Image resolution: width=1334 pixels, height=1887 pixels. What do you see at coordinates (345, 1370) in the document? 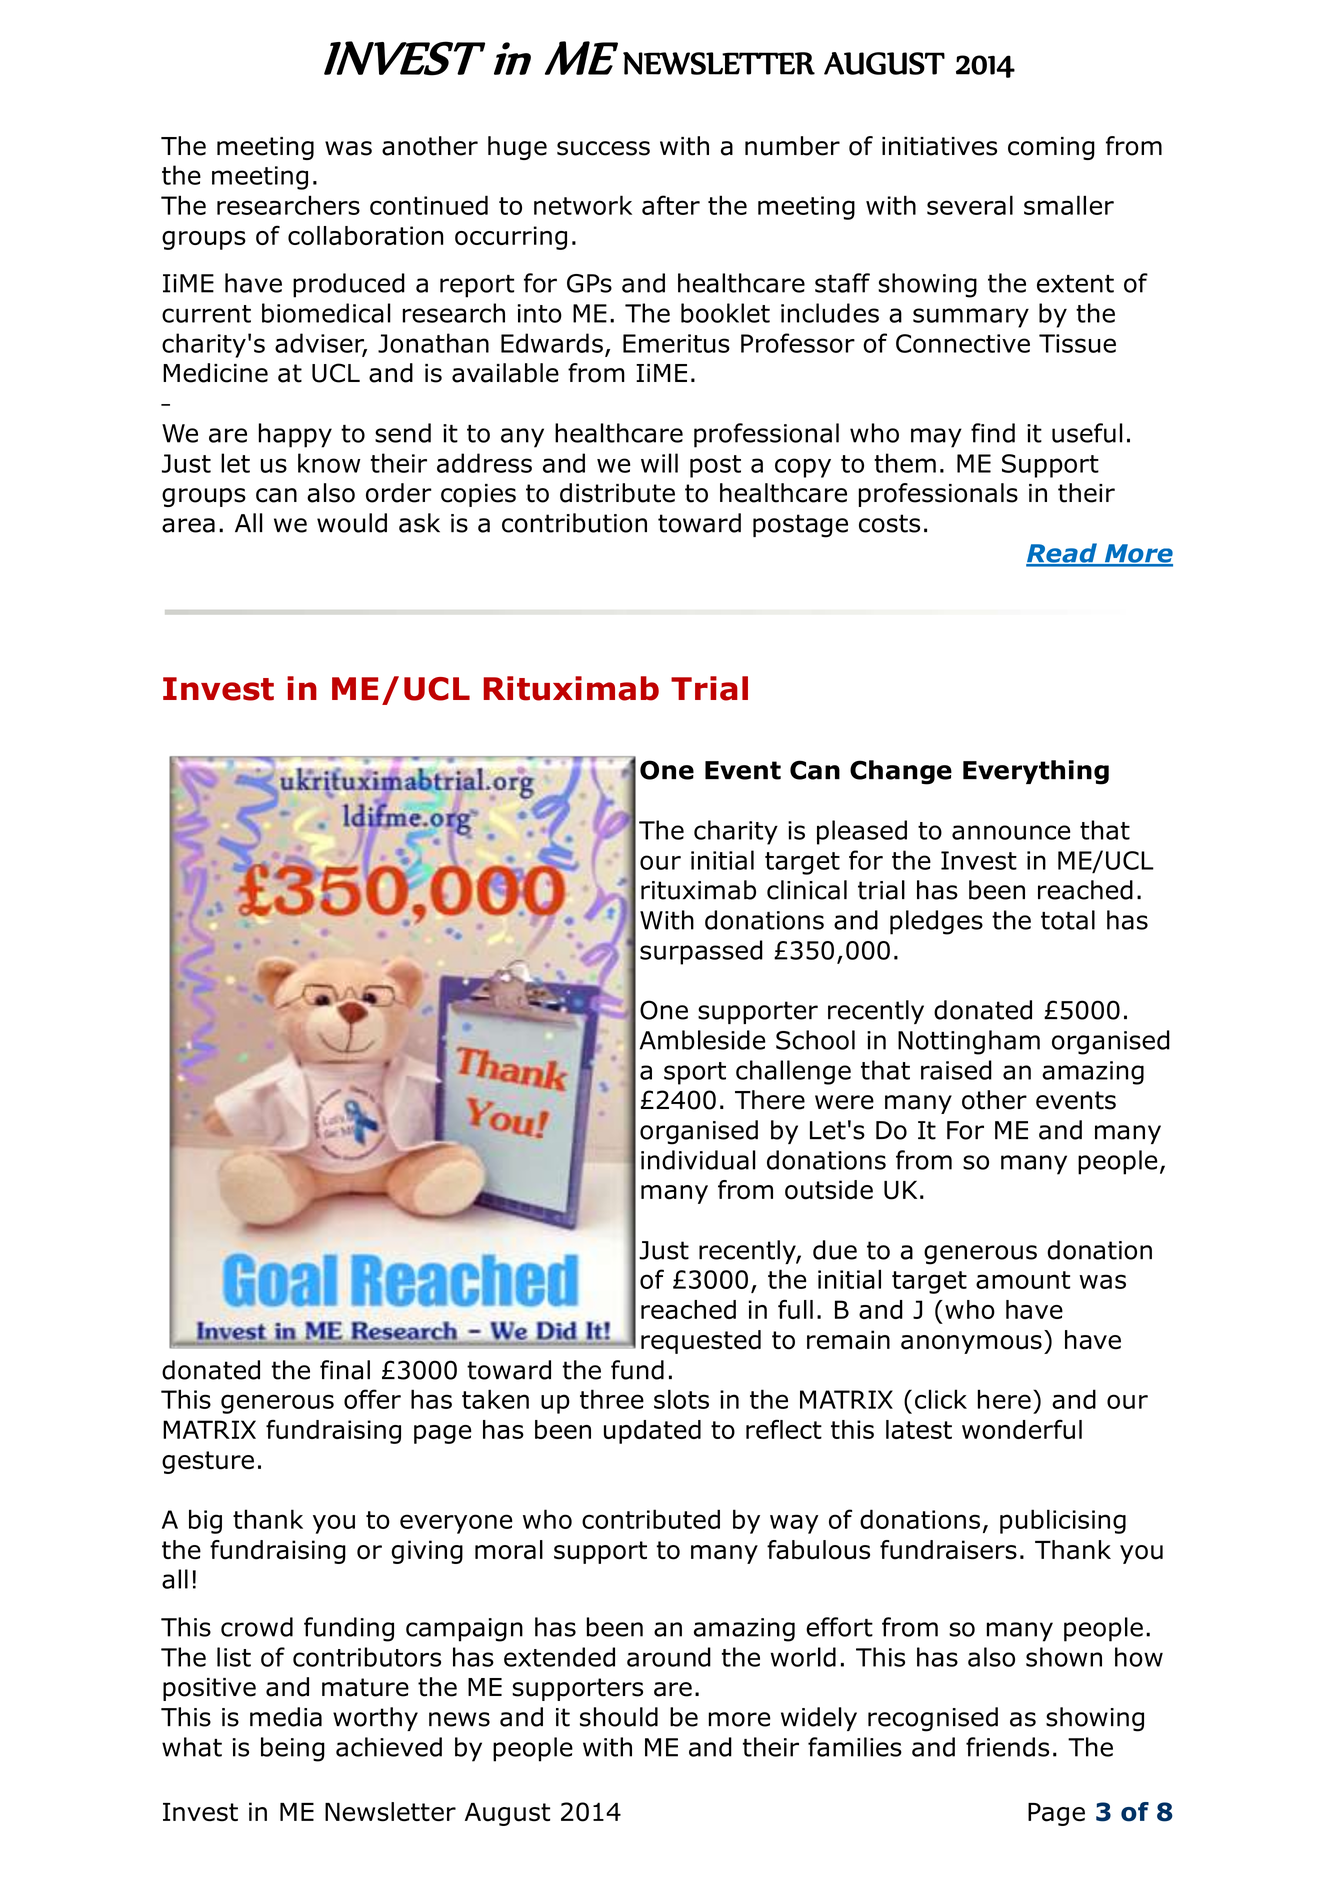
I see `final` at bounding box center [345, 1370].
